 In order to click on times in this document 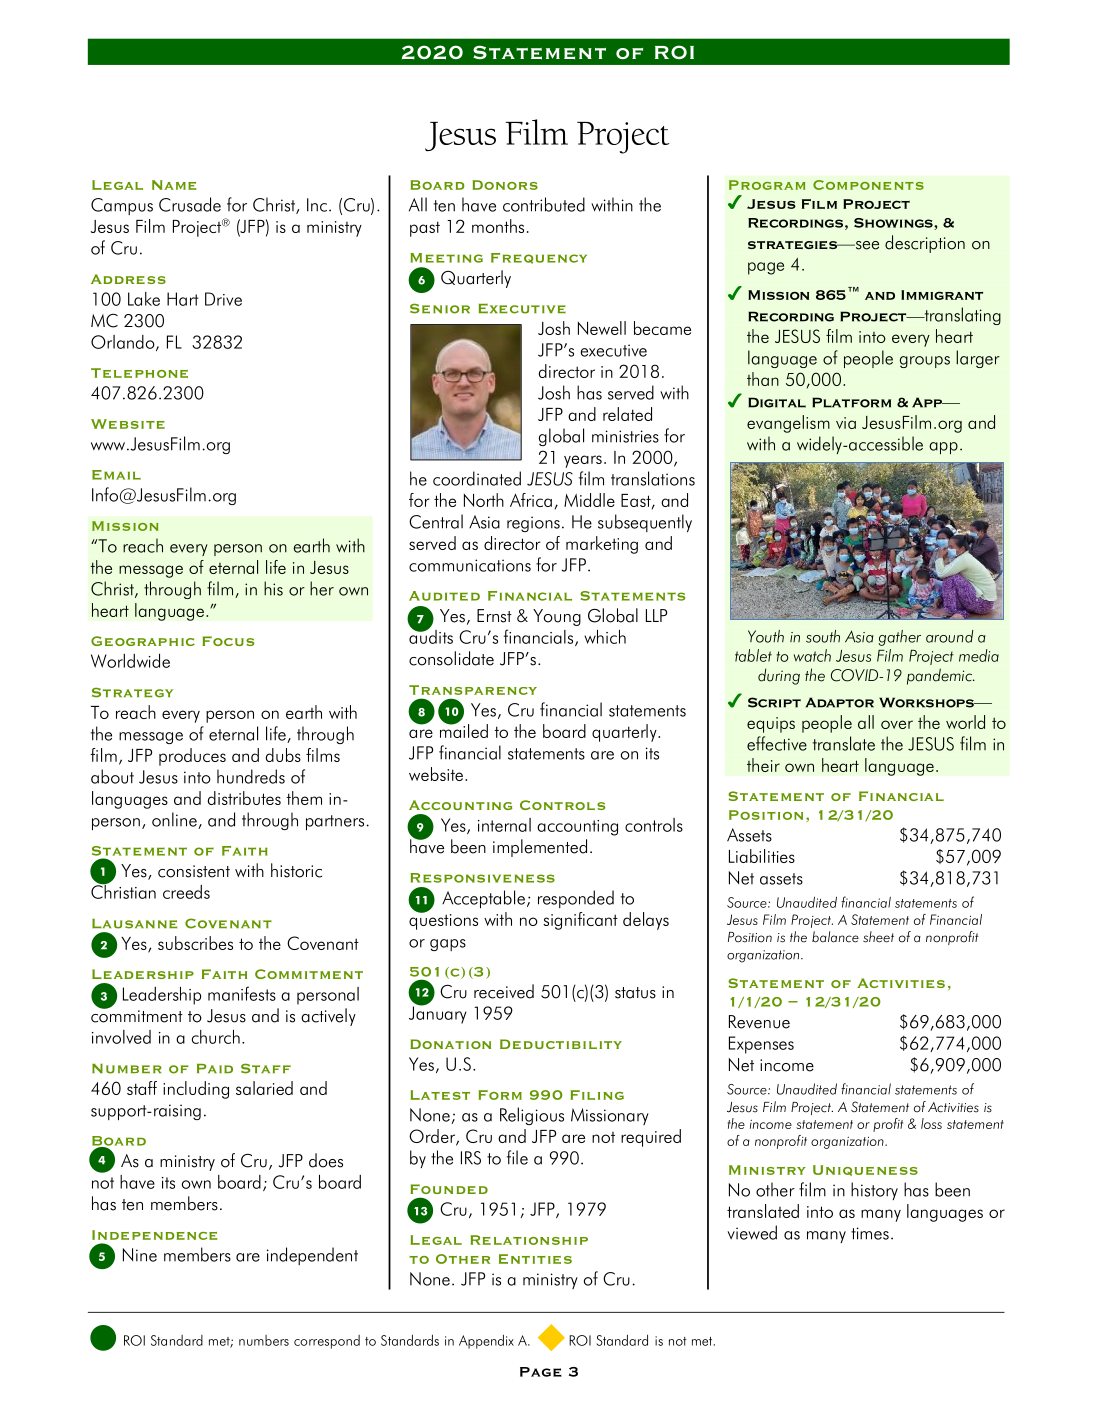, I will do `click(870, 1233)`.
